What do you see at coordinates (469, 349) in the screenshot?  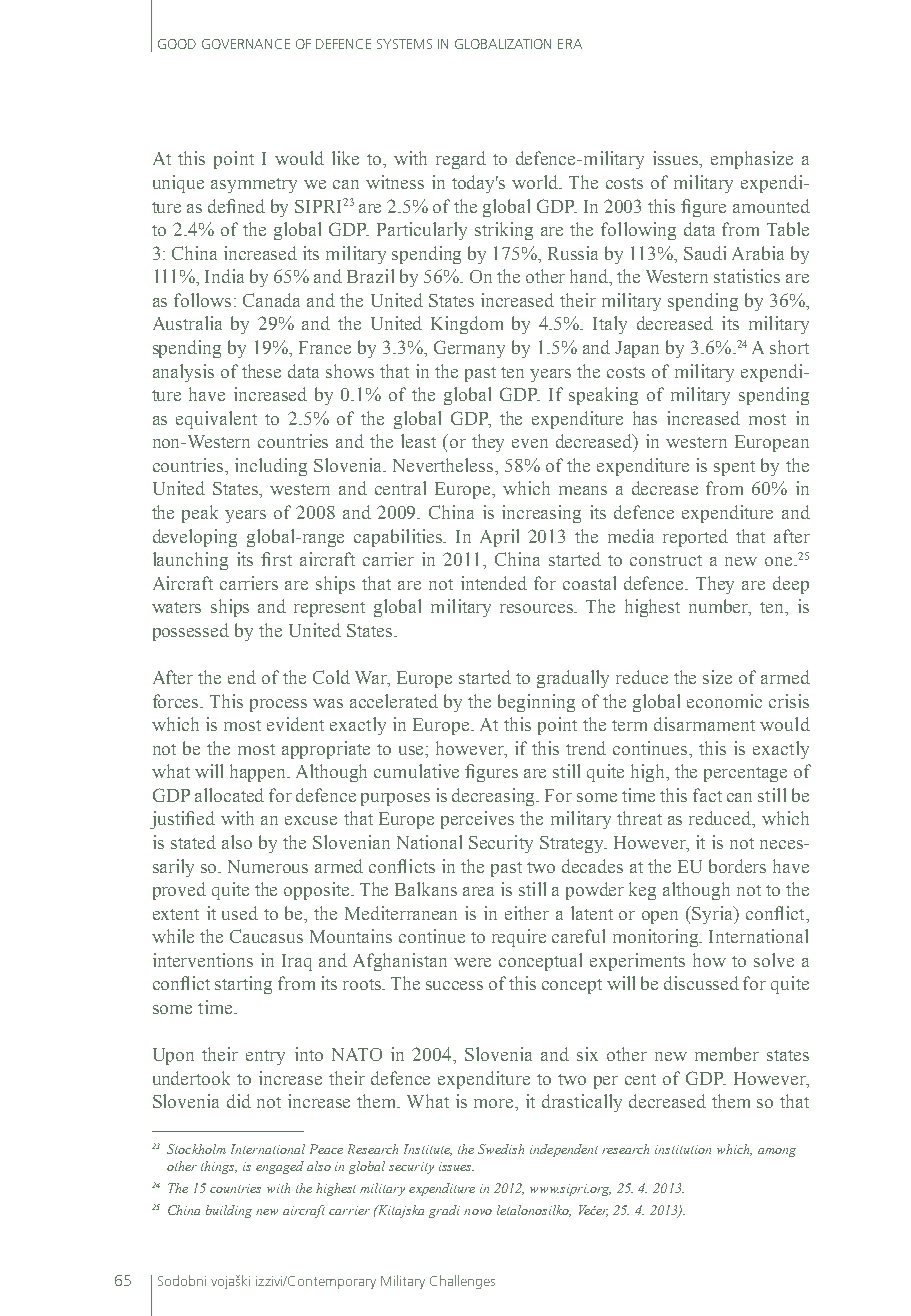 I see `Germany` at bounding box center [469, 349].
